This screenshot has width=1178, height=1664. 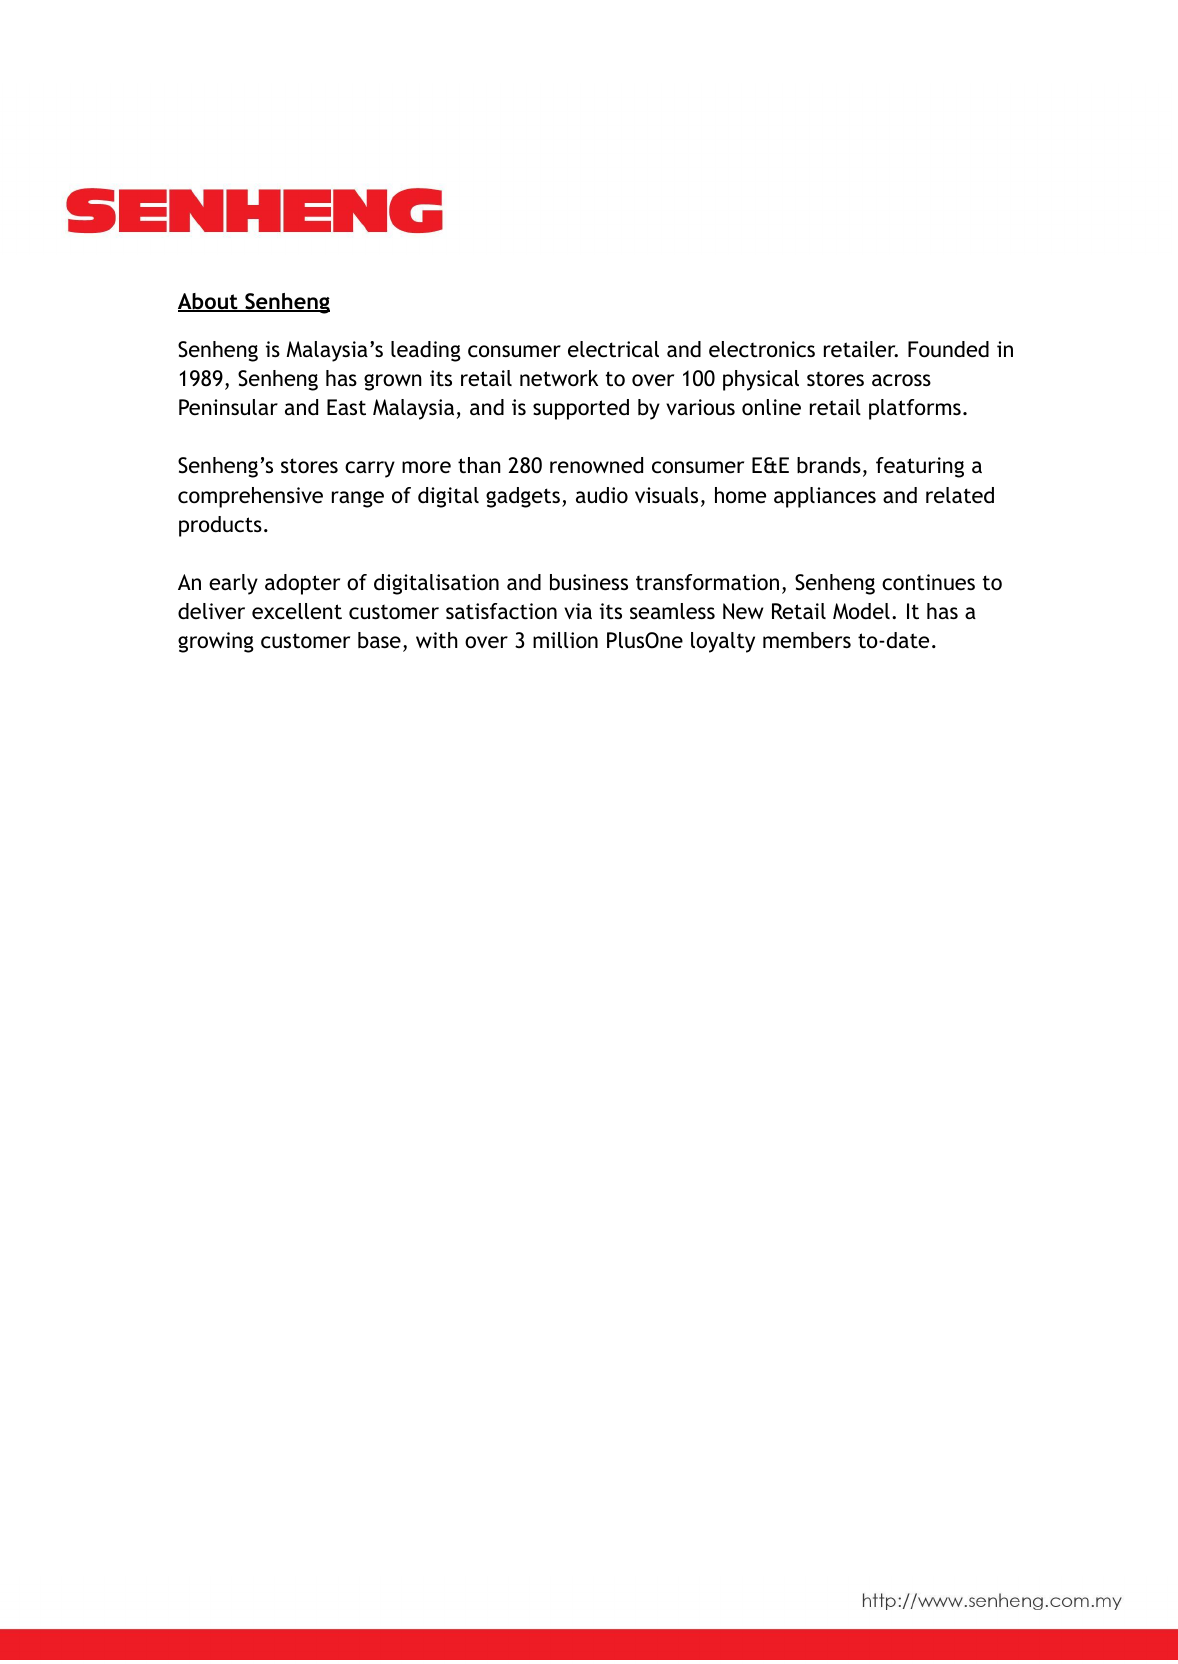 What do you see at coordinates (928, 582) in the screenshot?
I see `continues` at bounding box center [928, 582].
